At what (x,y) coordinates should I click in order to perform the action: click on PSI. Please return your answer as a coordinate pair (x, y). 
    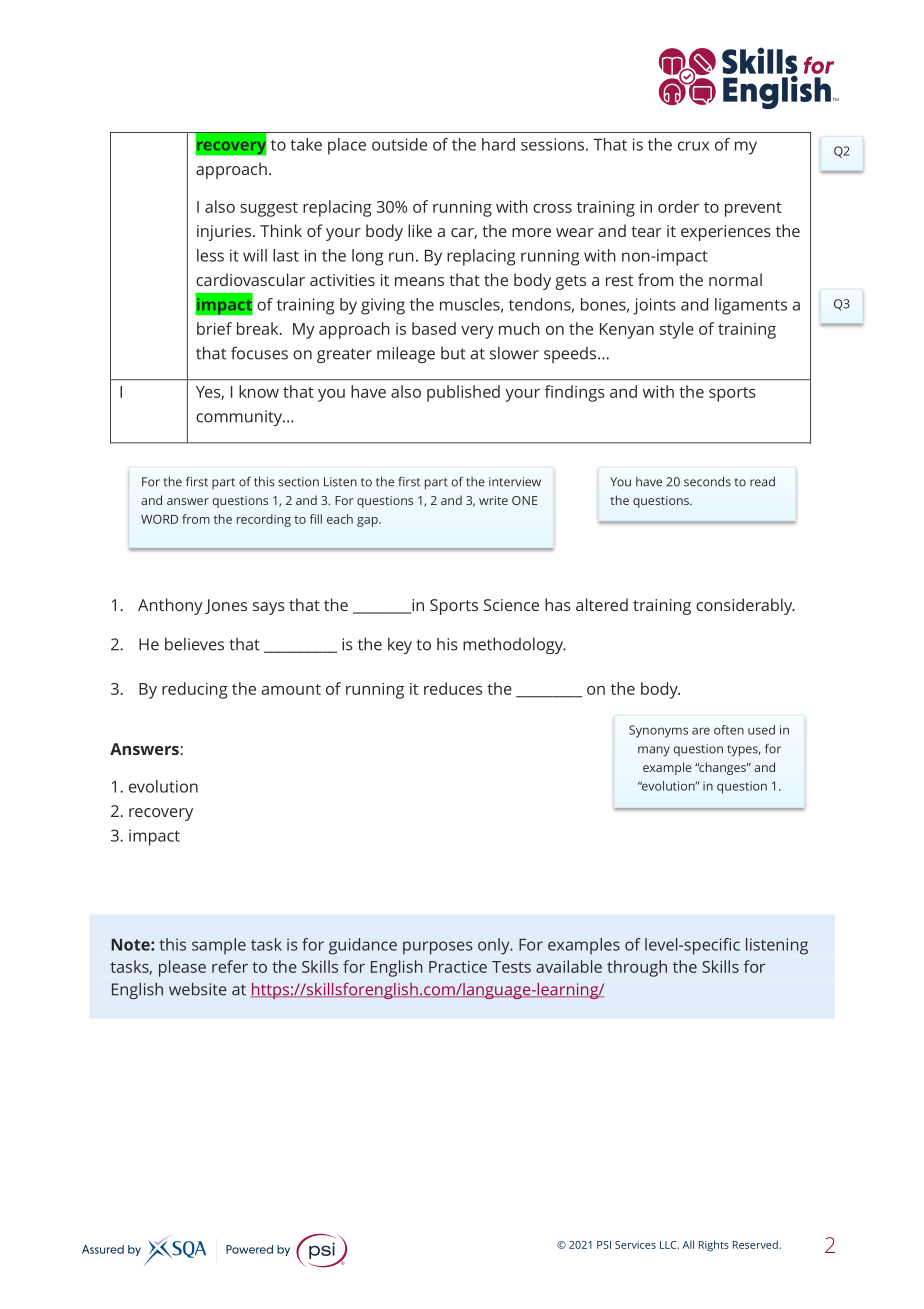
    Looking at the image, I should click on (604, 1245).
